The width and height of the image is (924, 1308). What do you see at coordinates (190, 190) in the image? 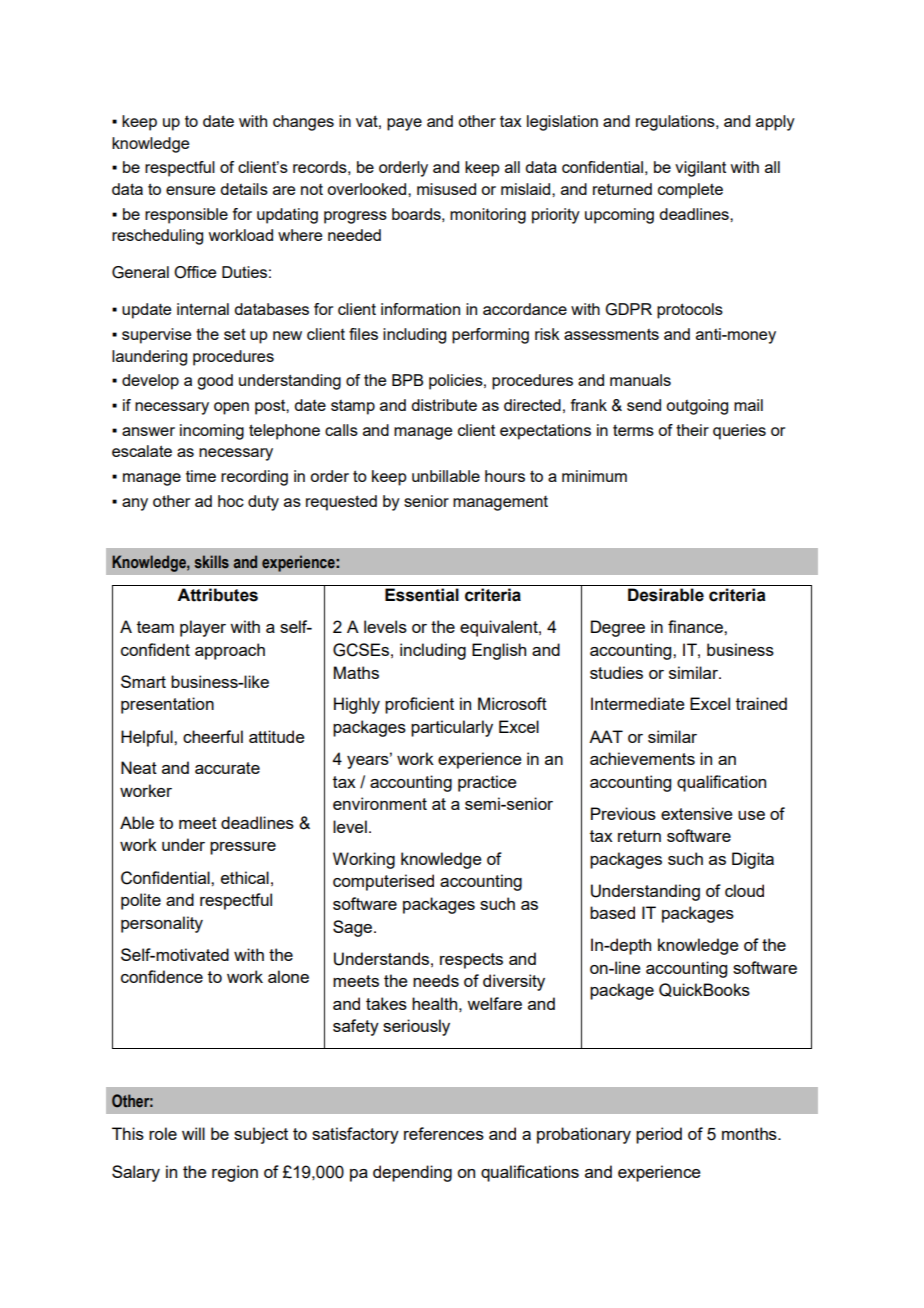
I see `ensure` at bounding box center [190, 190].
